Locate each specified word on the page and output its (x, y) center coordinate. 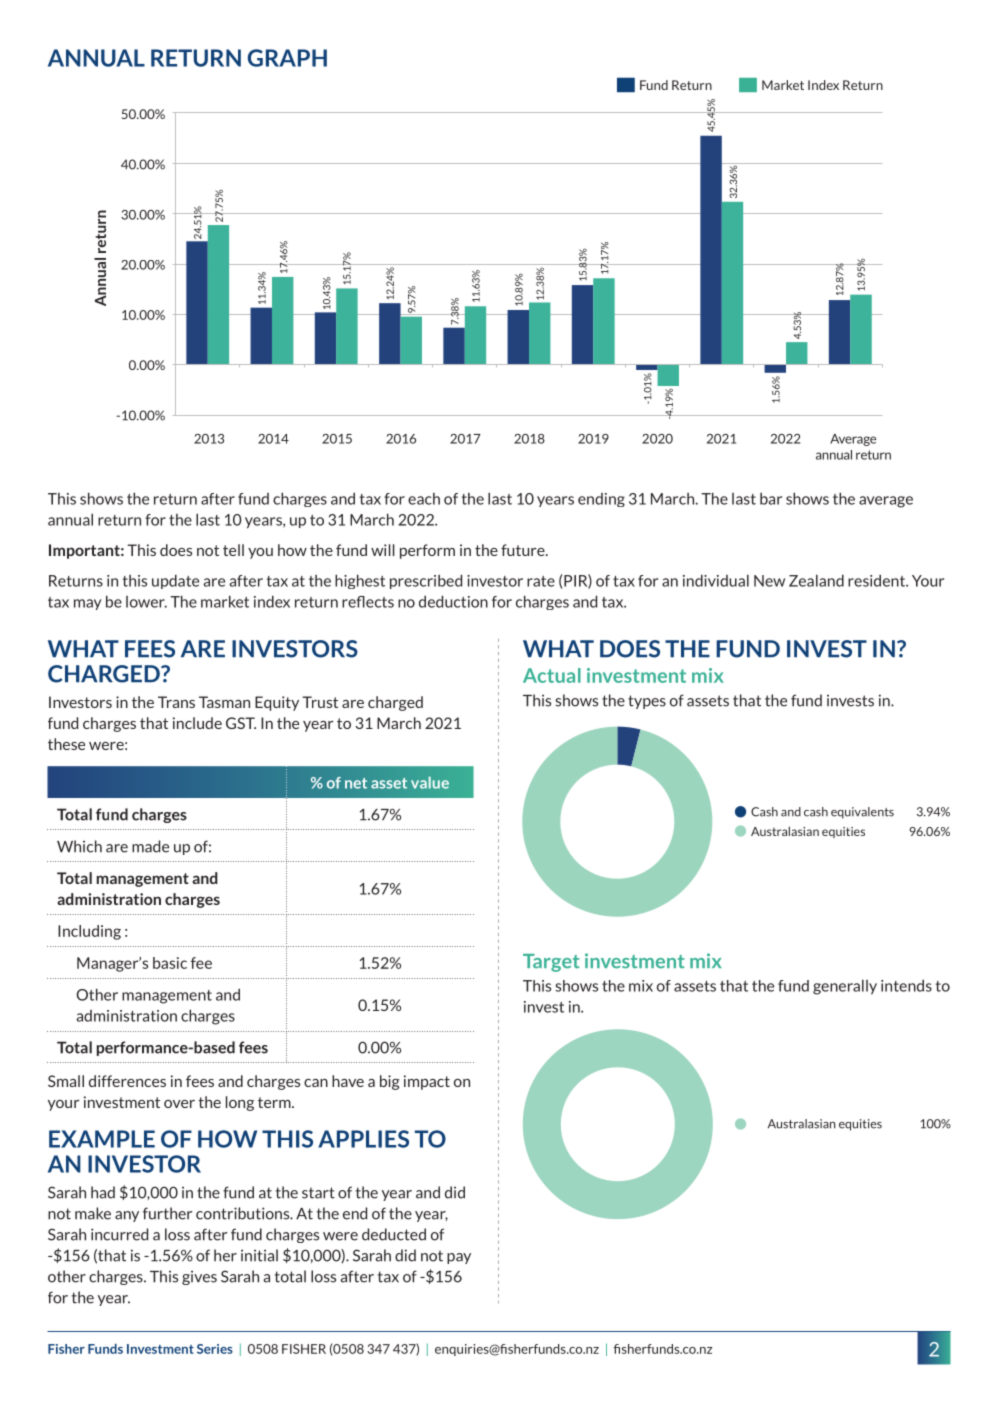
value (430, 783)
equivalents (862, 813)
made (150, 846)
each (424, 499)
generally (845, 987)
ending (601, 500)
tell (233, 550)
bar (771, 499)
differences (127, 1081)
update (175, 581)
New (769, 581)
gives (199, 1278)
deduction (453, 601)
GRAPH (287, 58)
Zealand (816, 580)
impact (427, 1082)
